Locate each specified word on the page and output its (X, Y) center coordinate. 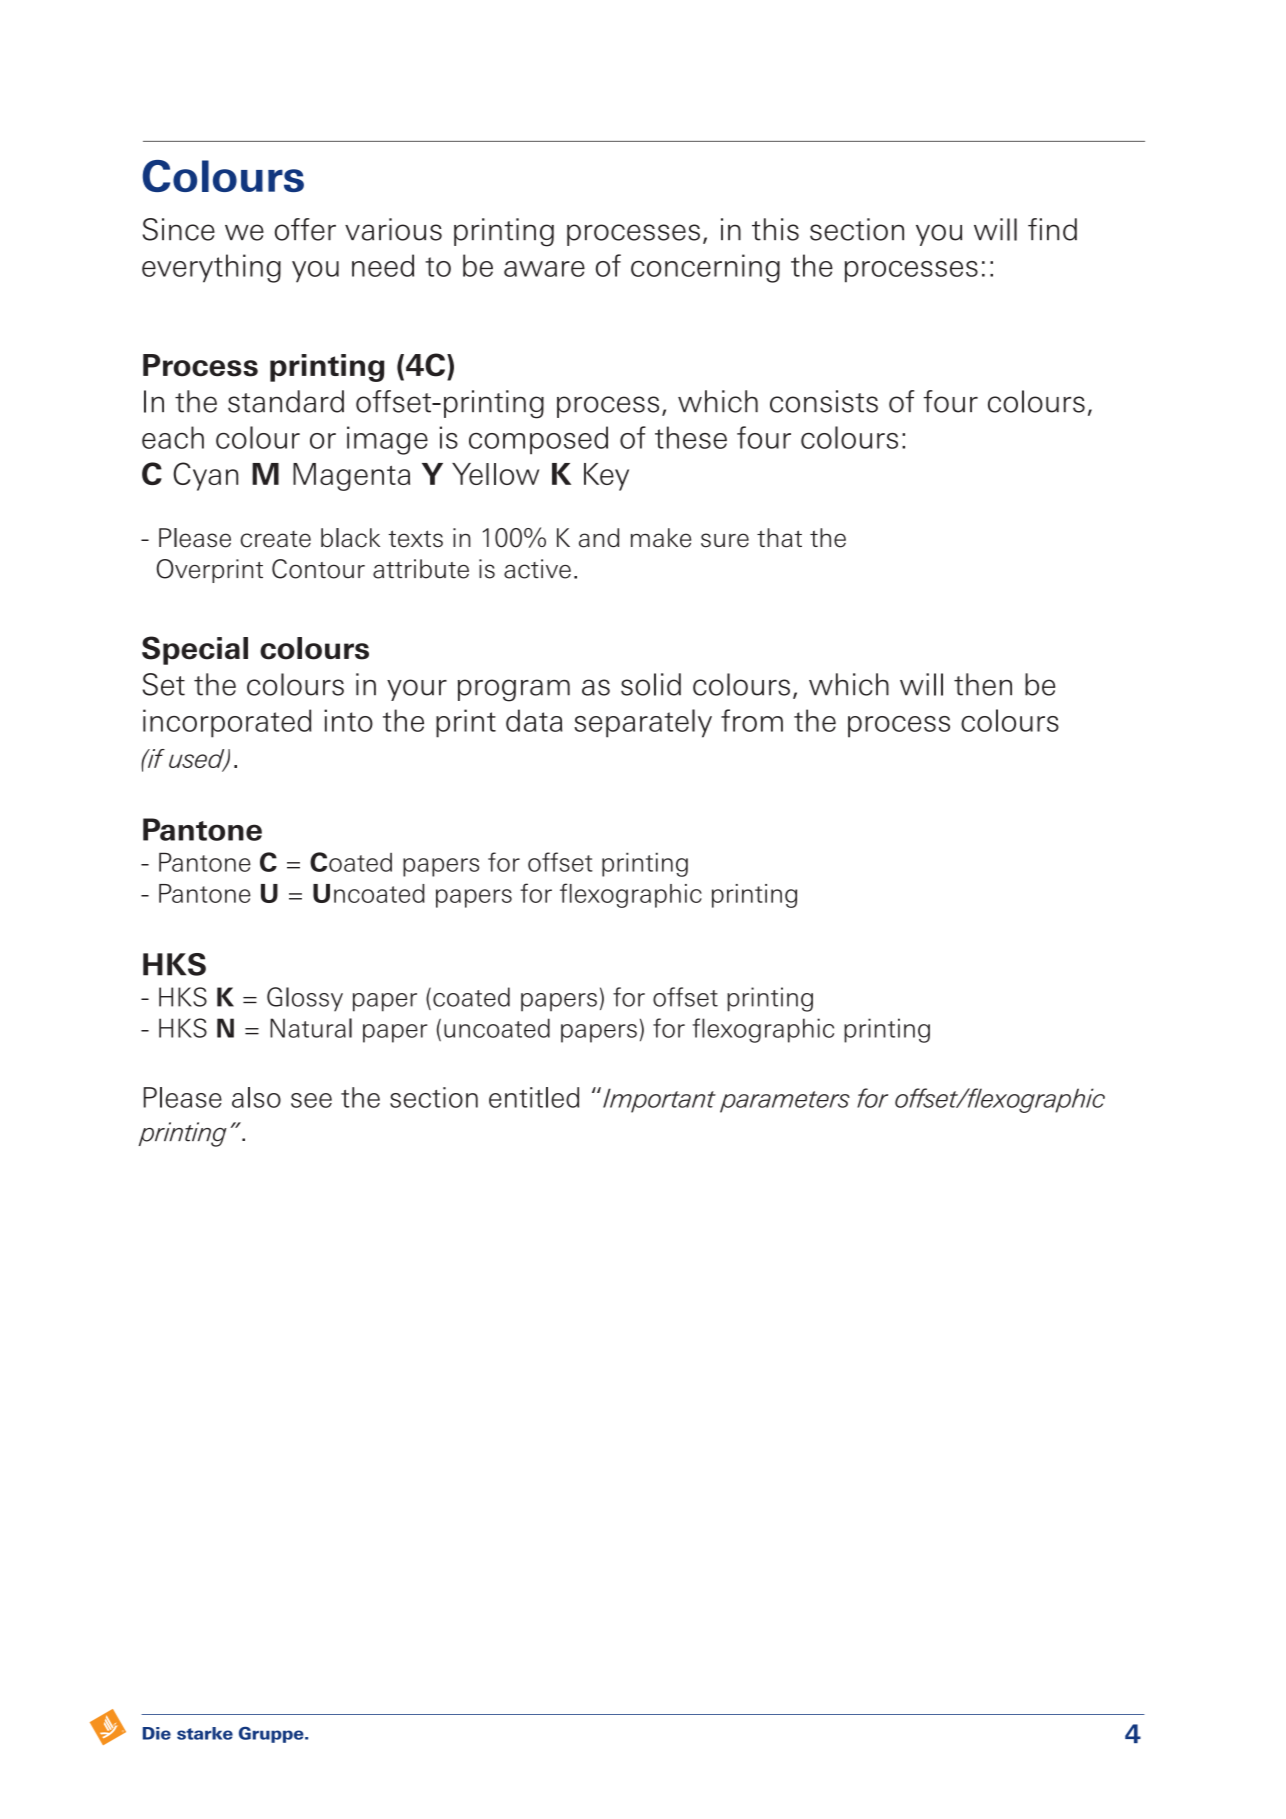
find (1052, 229)
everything (211, 268)
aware (544, 269)
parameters (785, 1102)
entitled (534, 1097)
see (311, 1100)
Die (157, 1733)
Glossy (305, 999)
